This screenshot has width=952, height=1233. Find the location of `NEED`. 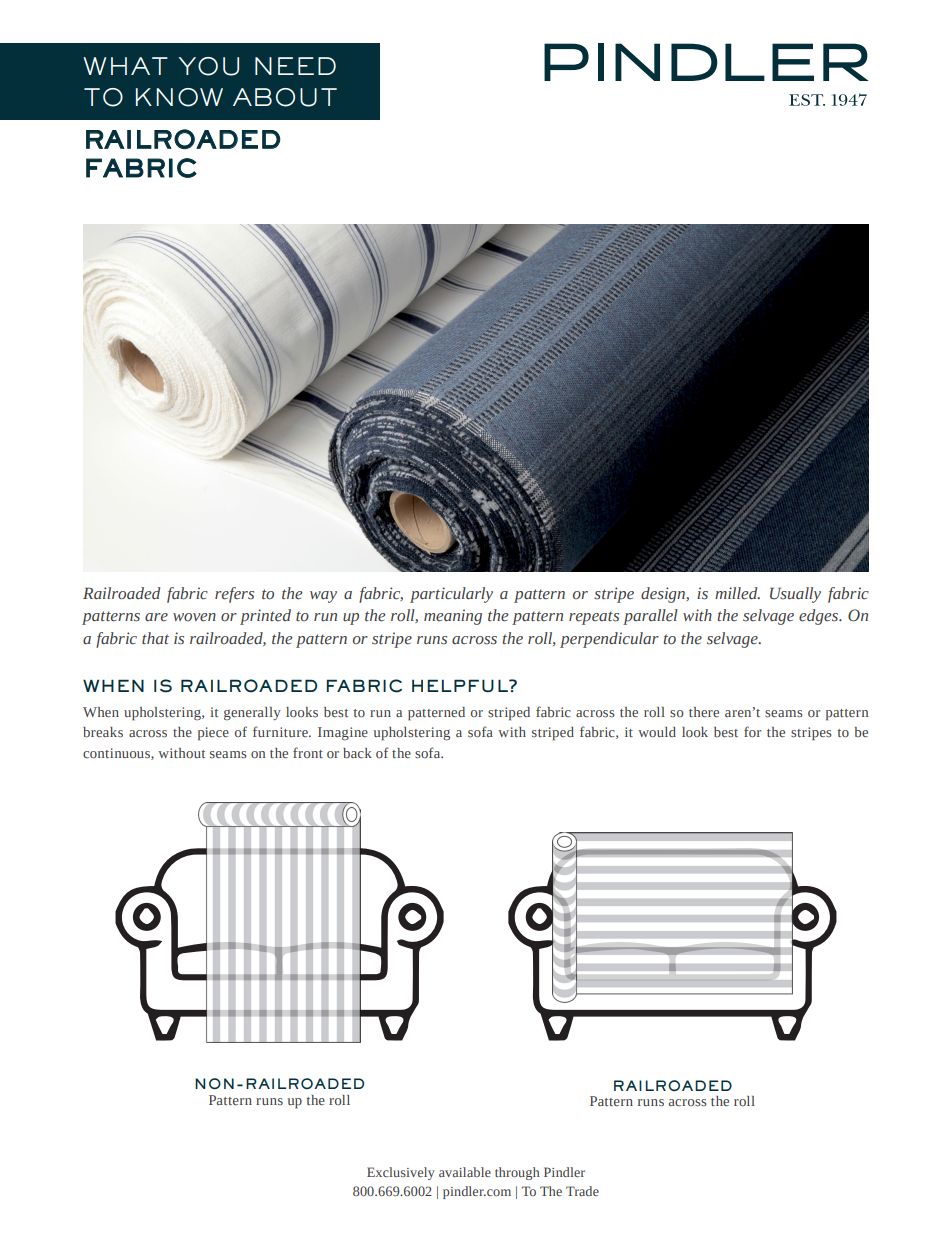

NEED is located at coordinates (295, 66).
